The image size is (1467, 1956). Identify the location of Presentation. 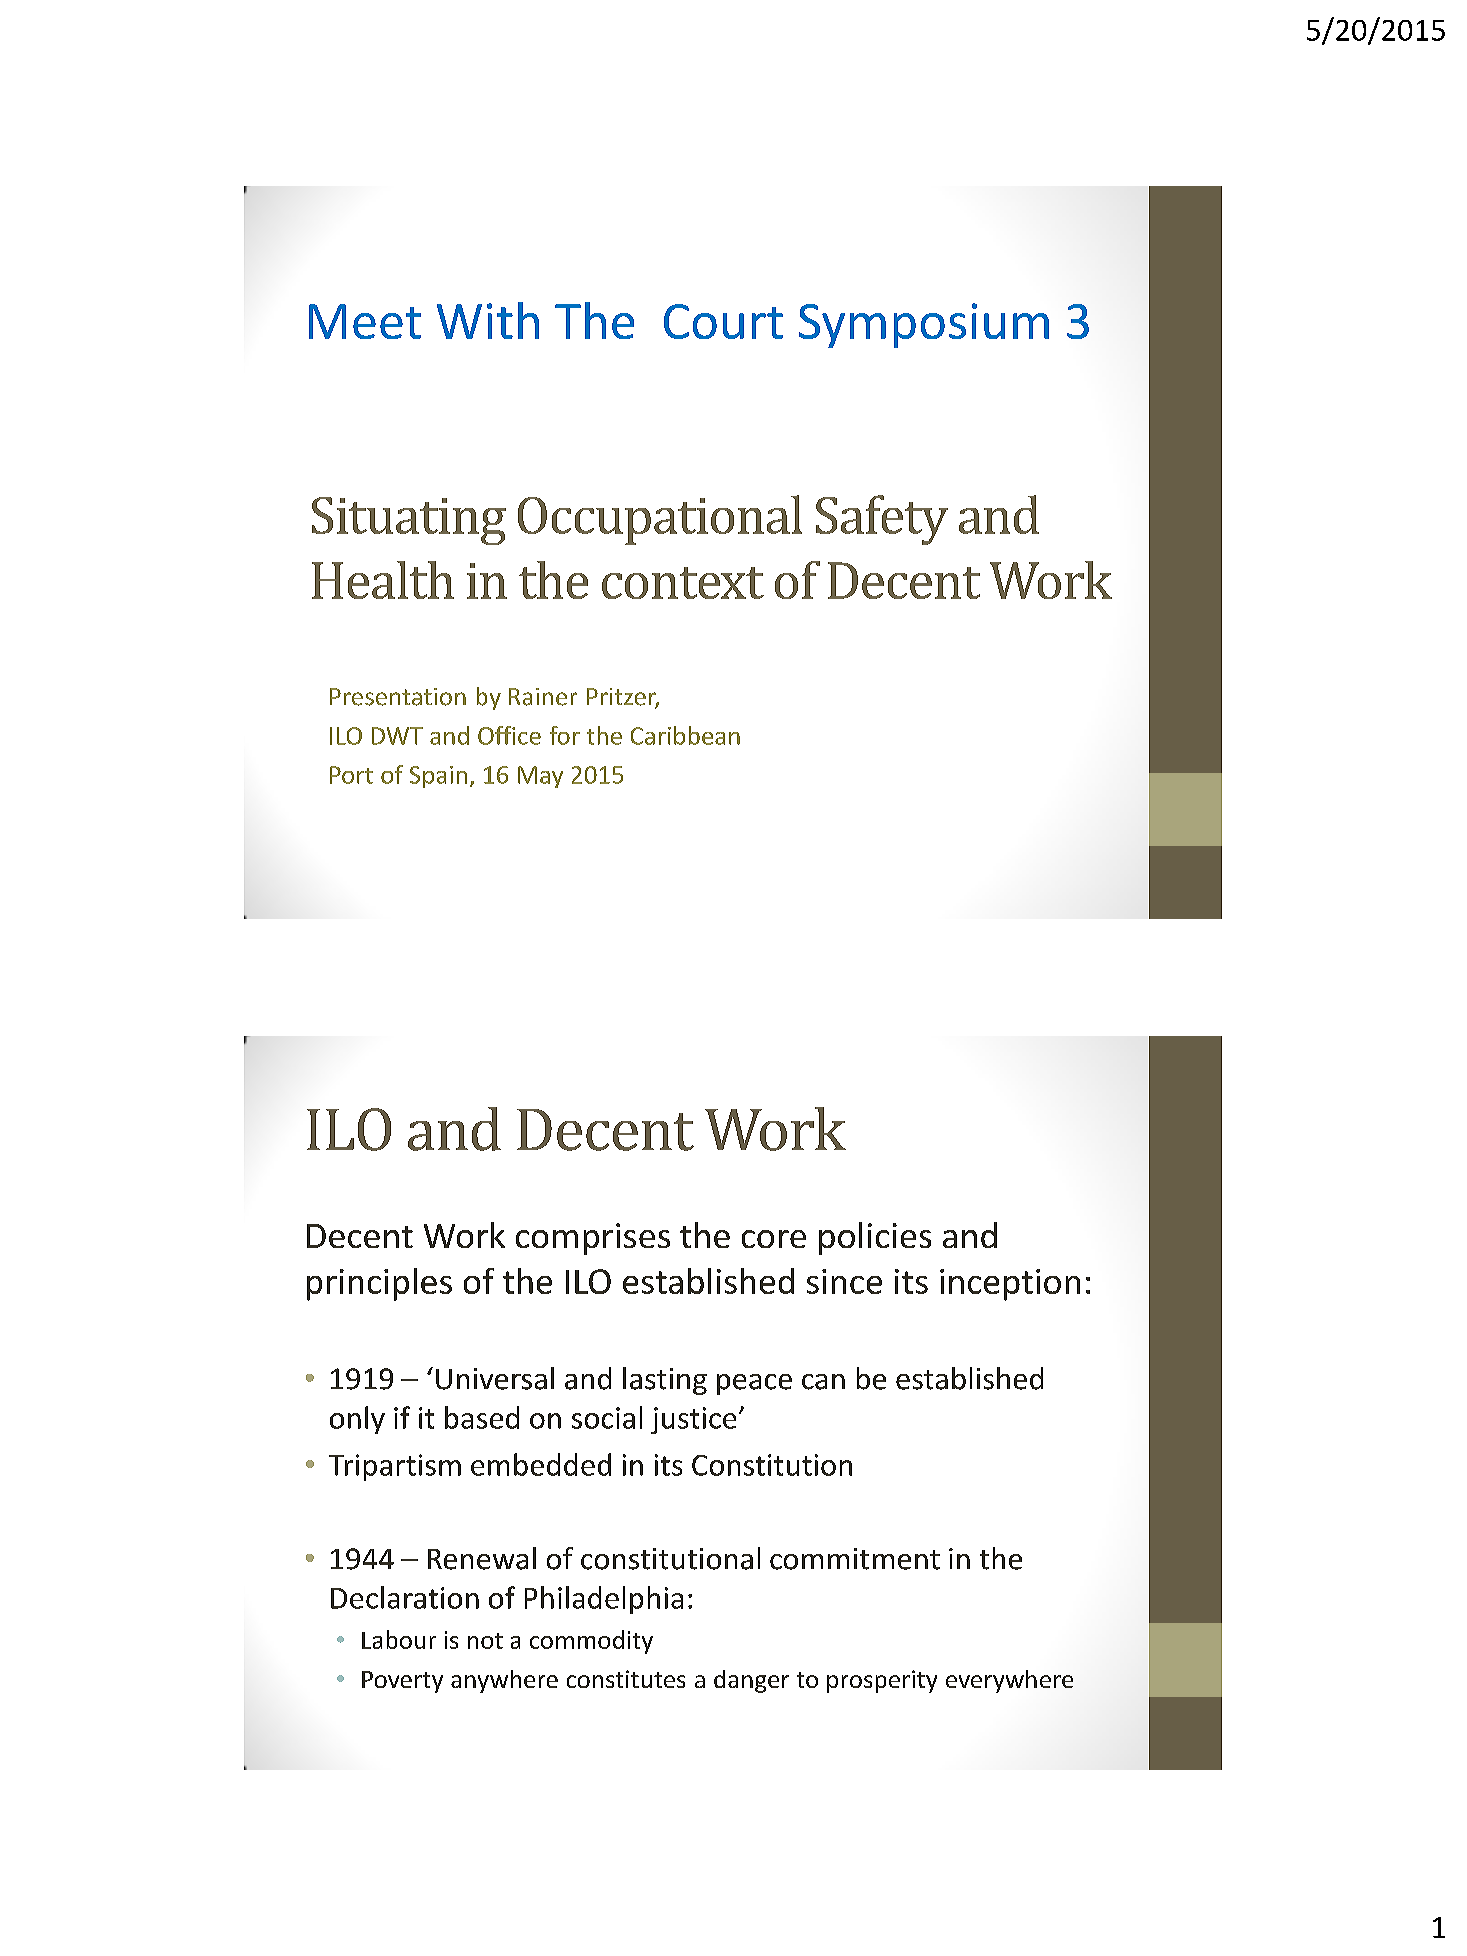
(398, 697).
